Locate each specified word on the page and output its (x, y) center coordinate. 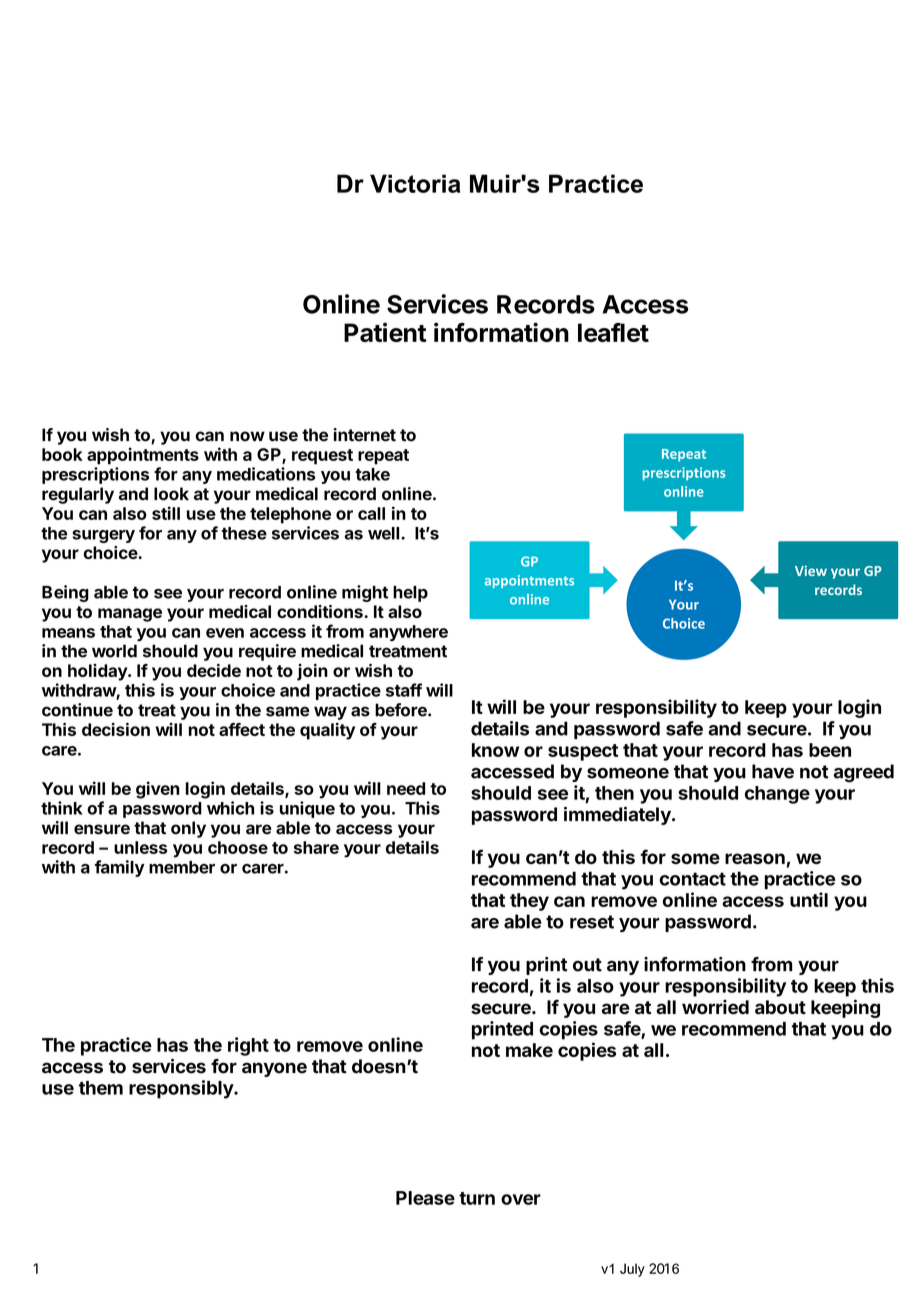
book (62, 454)
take (372, 474)
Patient (385, 332)
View (811, 570)
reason (755, 858)
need (406, 788)
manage (130, 615)
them (101, 1088)
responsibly (182, 1089)
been (830, 750)
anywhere (408, 633)
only (188, 829)
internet (364, 435)
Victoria (415, 183)
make (529, 1050)
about (780, 1007)
